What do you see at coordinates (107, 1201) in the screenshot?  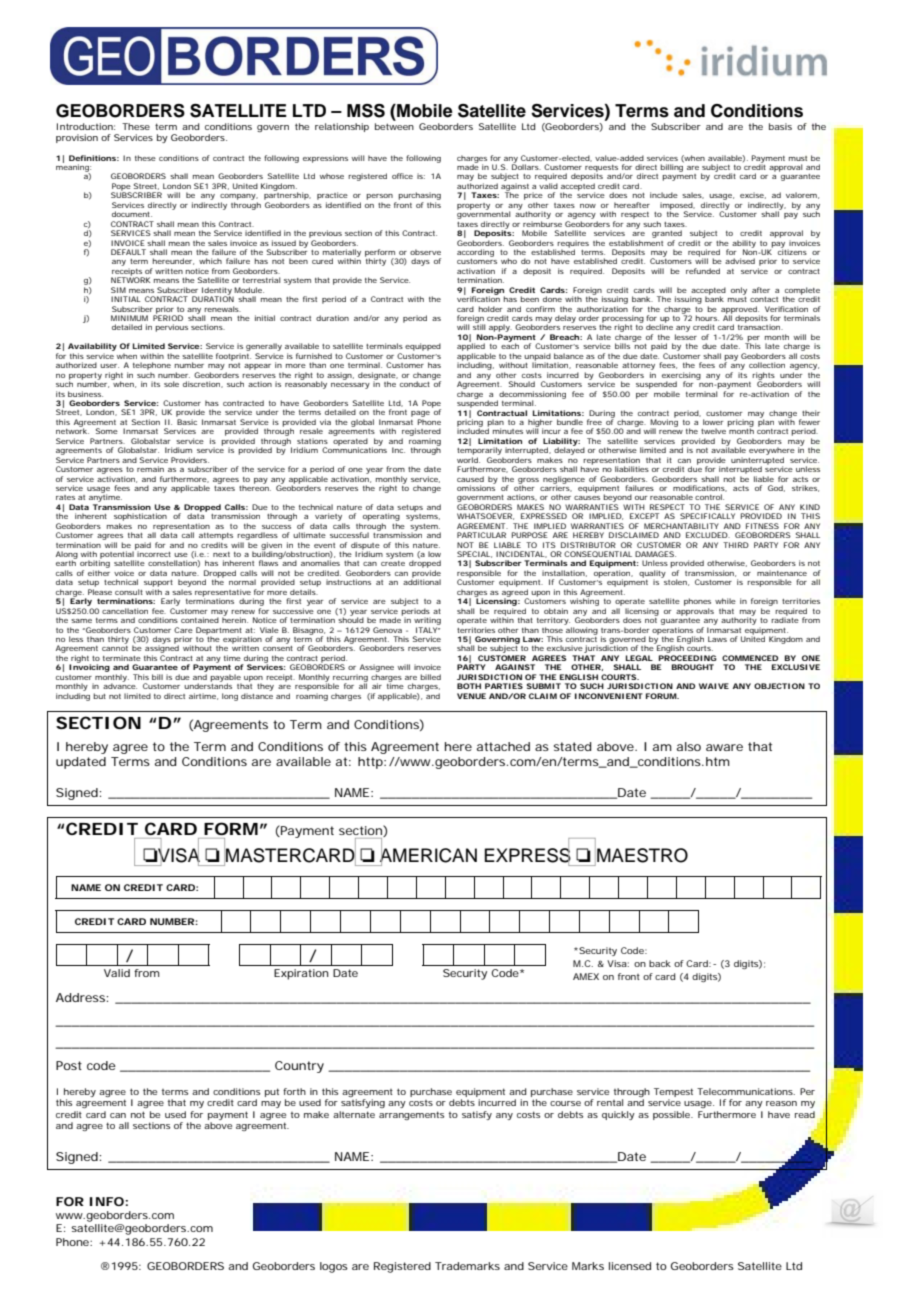 I see `INFO` at bounding box center [107, 1201].
